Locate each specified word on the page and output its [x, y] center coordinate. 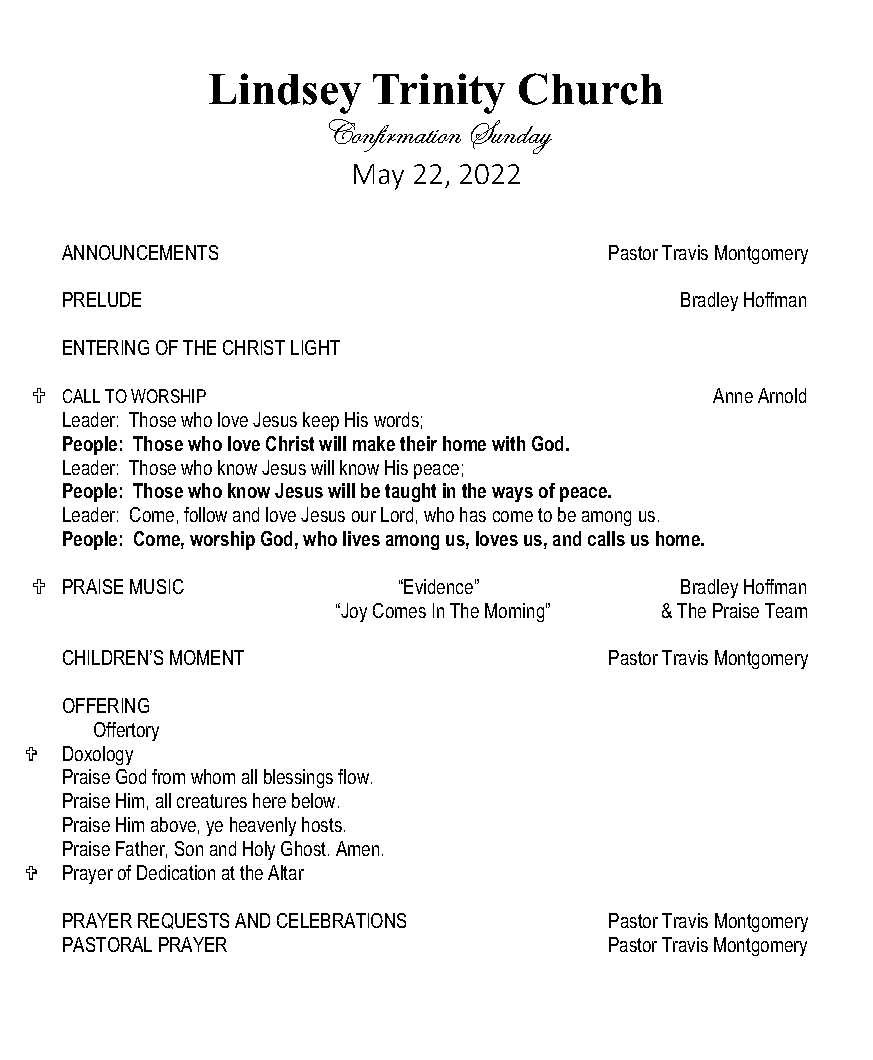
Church [591, 89]
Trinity [439, 93]
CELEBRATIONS [341, 920]
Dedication [176, 872]
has [473, 514]
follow [205, 514]
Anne [733, 395]
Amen [357, 848]
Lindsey [285, 93]
